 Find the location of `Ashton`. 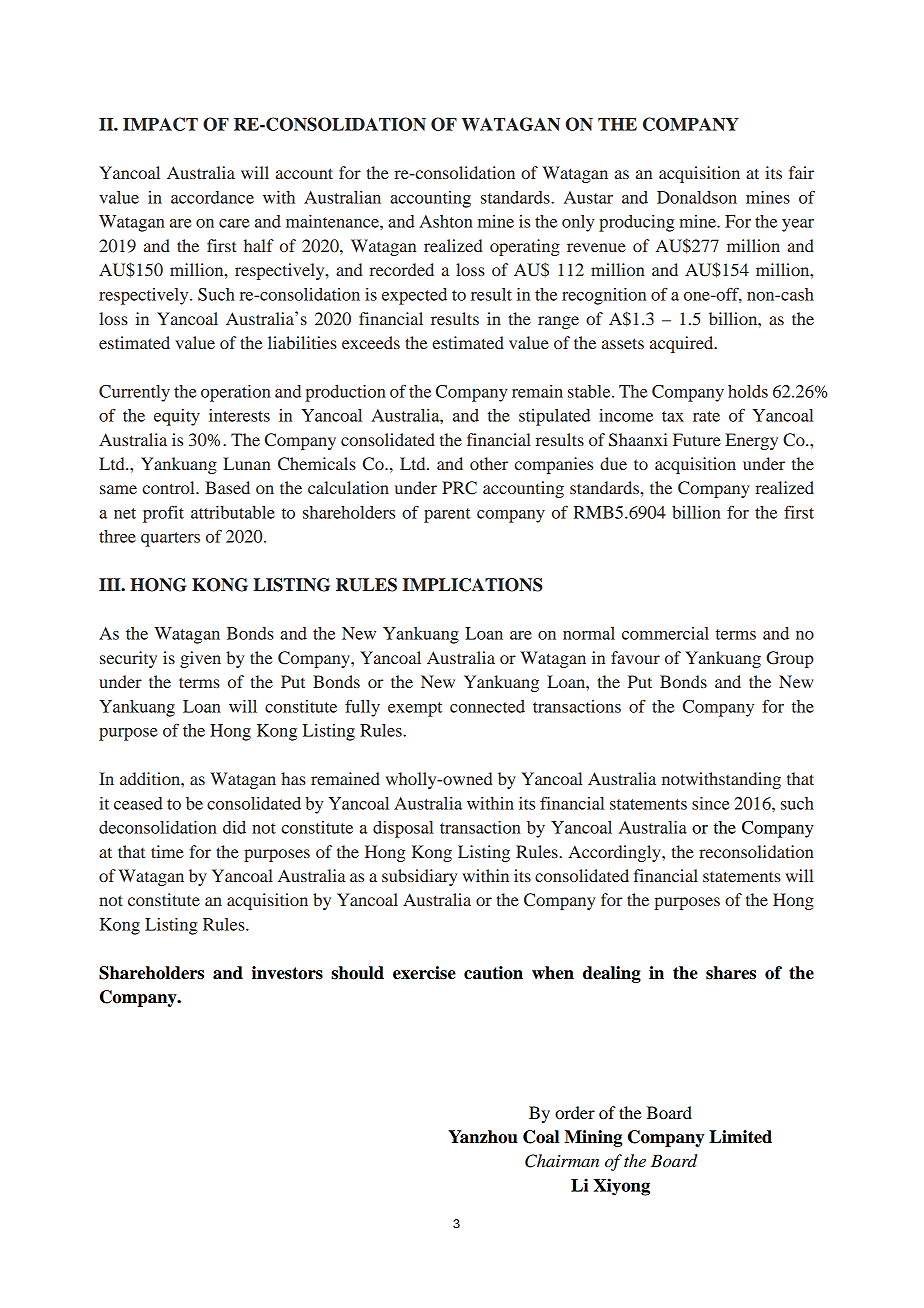

Ashton is located at coordinates (446, 221).
